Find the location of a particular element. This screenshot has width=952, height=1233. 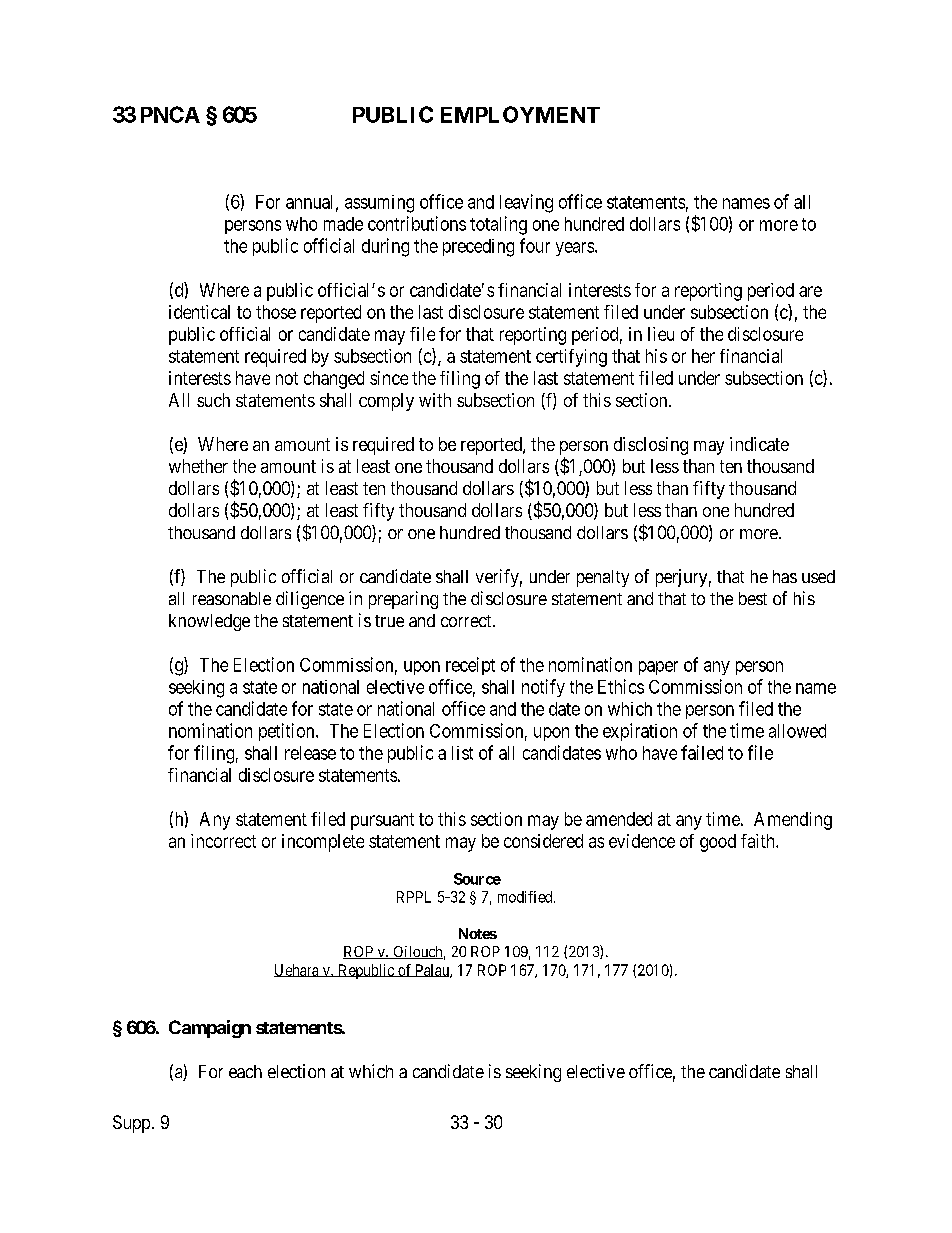

made is located at coordinates (343, 224).
